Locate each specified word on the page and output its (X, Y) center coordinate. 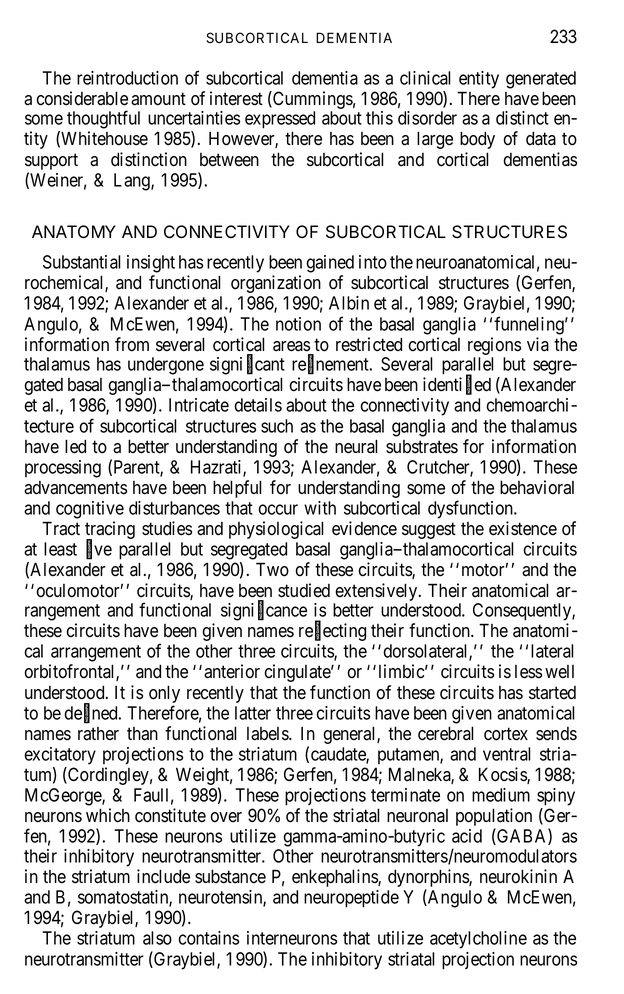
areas (291, 346)
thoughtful (103, 119)
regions (494, 347)
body (477, 140)
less (528, 672)
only (164, 694)
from (132, 344)
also (157, 938)
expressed (280, 120)
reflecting (332, 631)
